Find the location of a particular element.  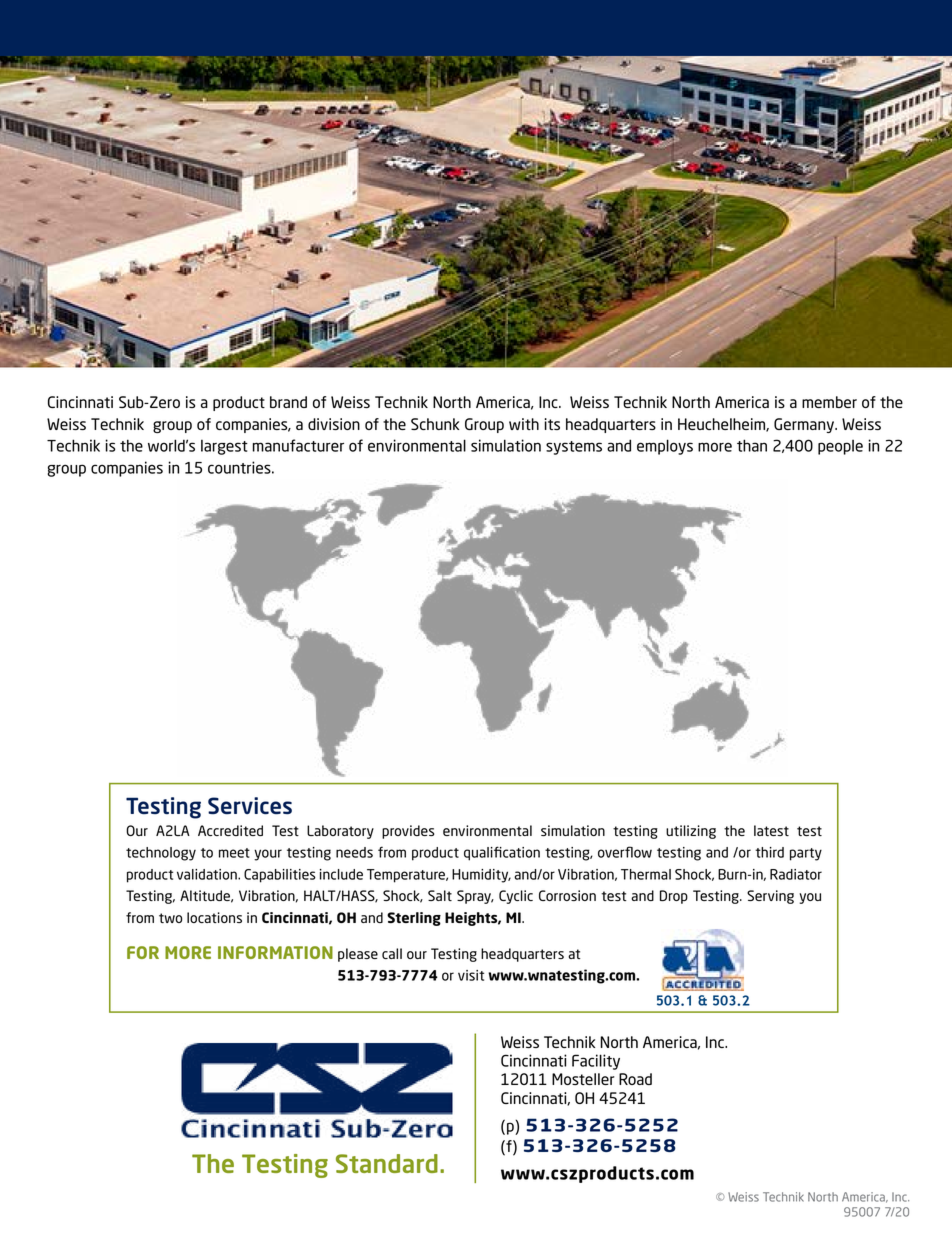

Serving is located at coordinates (770, 897).
